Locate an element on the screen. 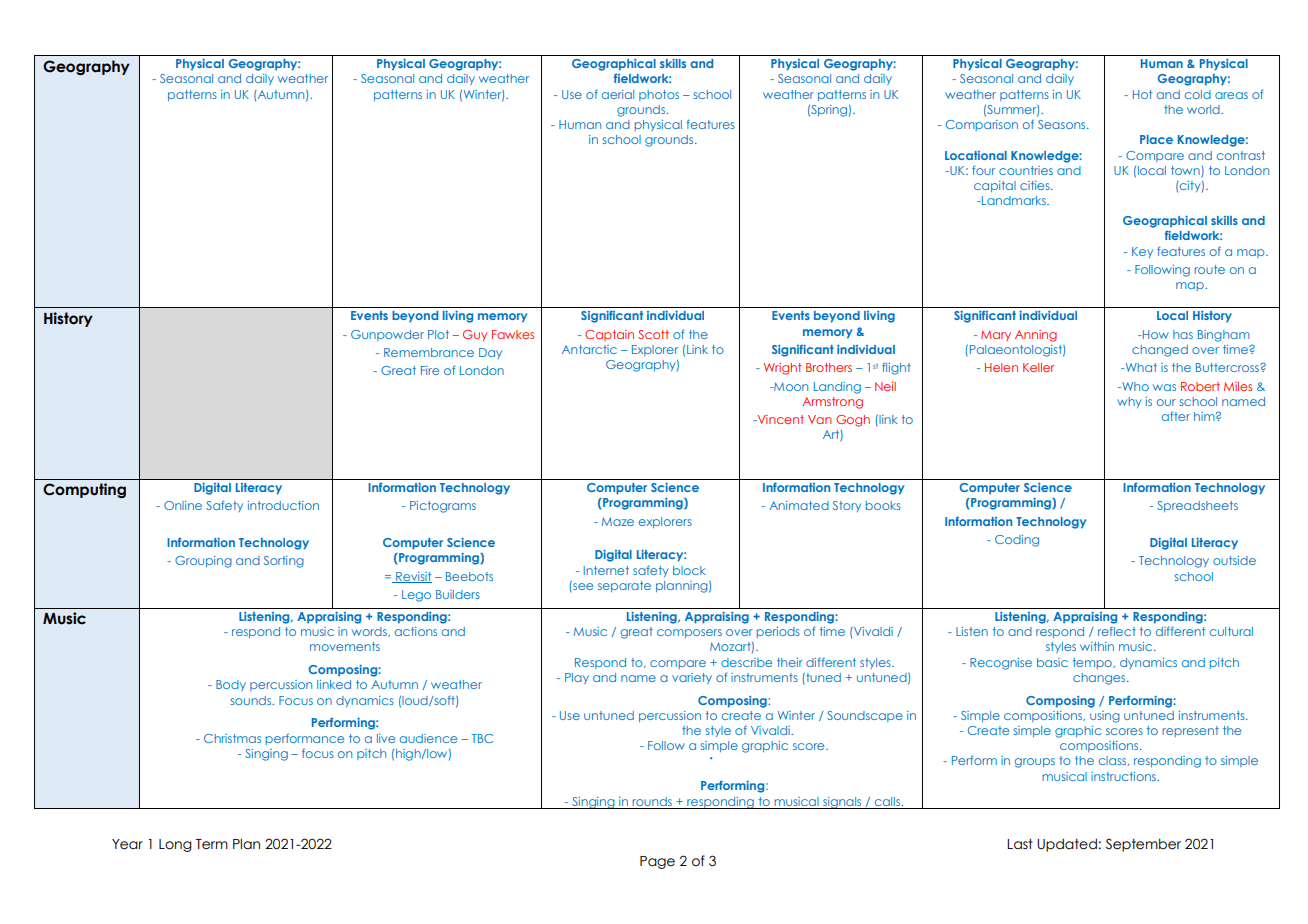 The height and width of the screenshot is (924, 1308). photos is located at coordinates (659, 95).
